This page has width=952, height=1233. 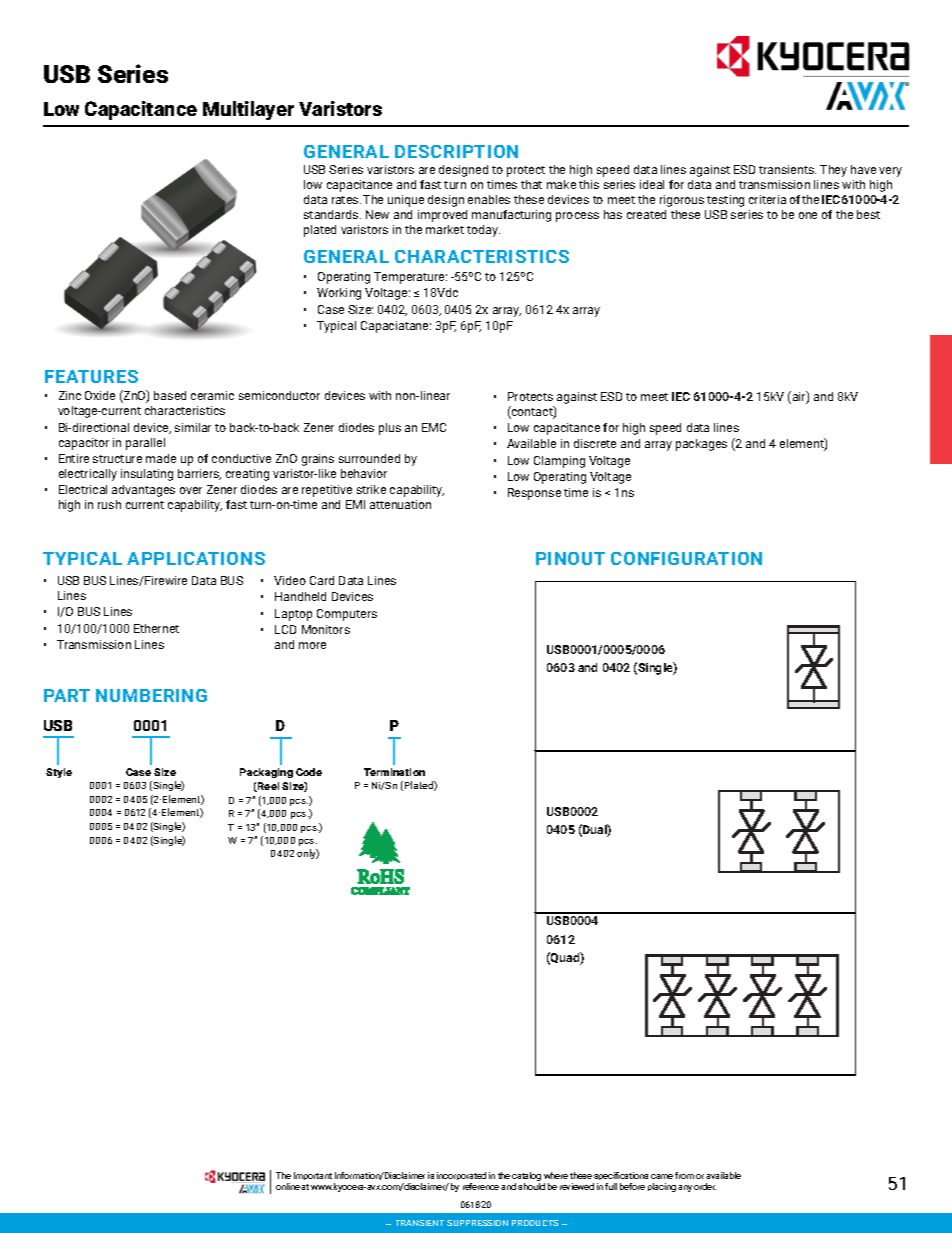 What do you see at coordinates (686, 558) in the page?
I see `CONFIGURATION` at bounding box center [686, 558].
